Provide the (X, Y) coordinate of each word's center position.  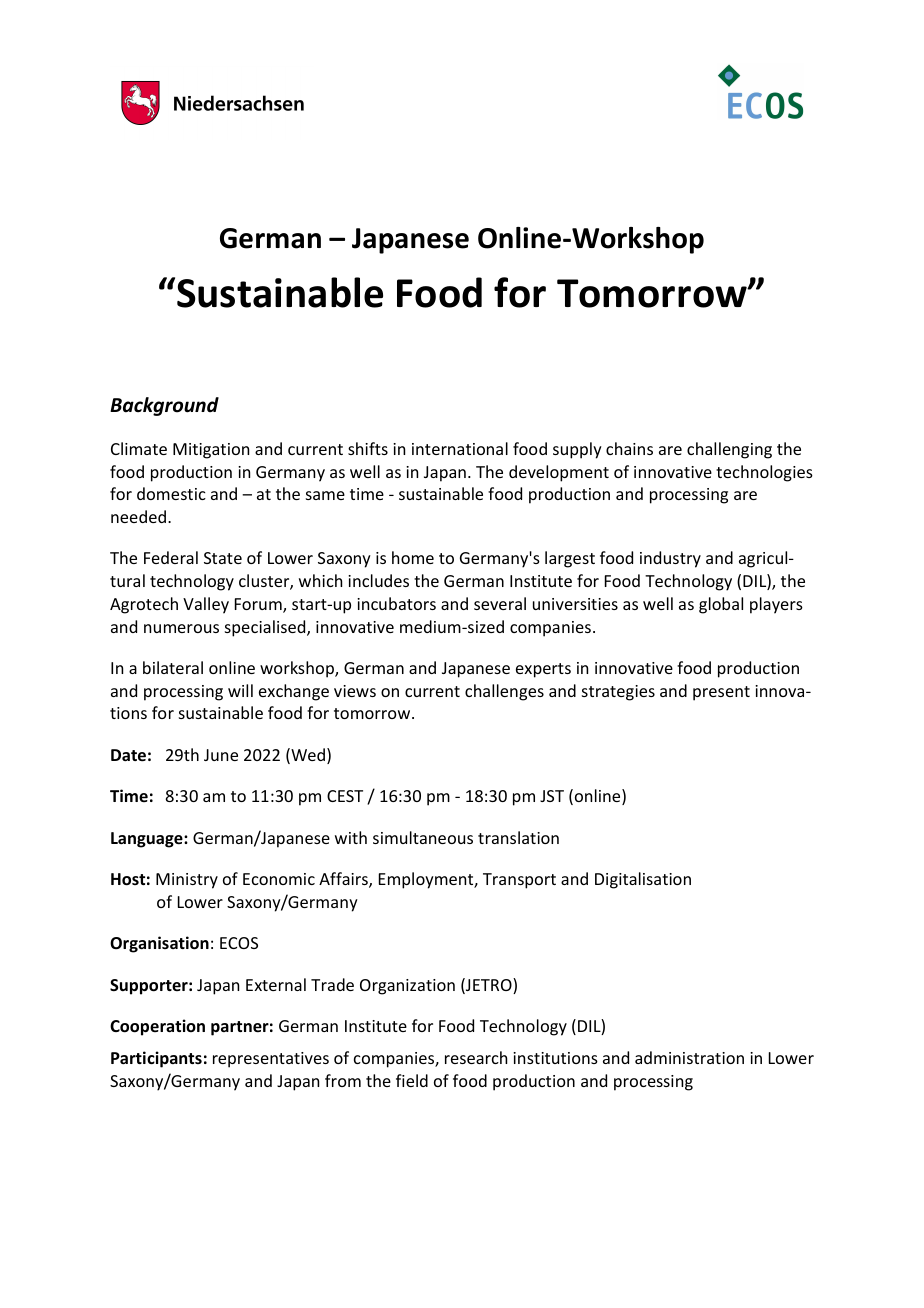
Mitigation (211, 451)
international (460, 448)
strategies (618, 693)
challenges (504, 692)
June (221, 755)
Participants (156, 1059)
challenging (729, 450)
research (476, 1057)
